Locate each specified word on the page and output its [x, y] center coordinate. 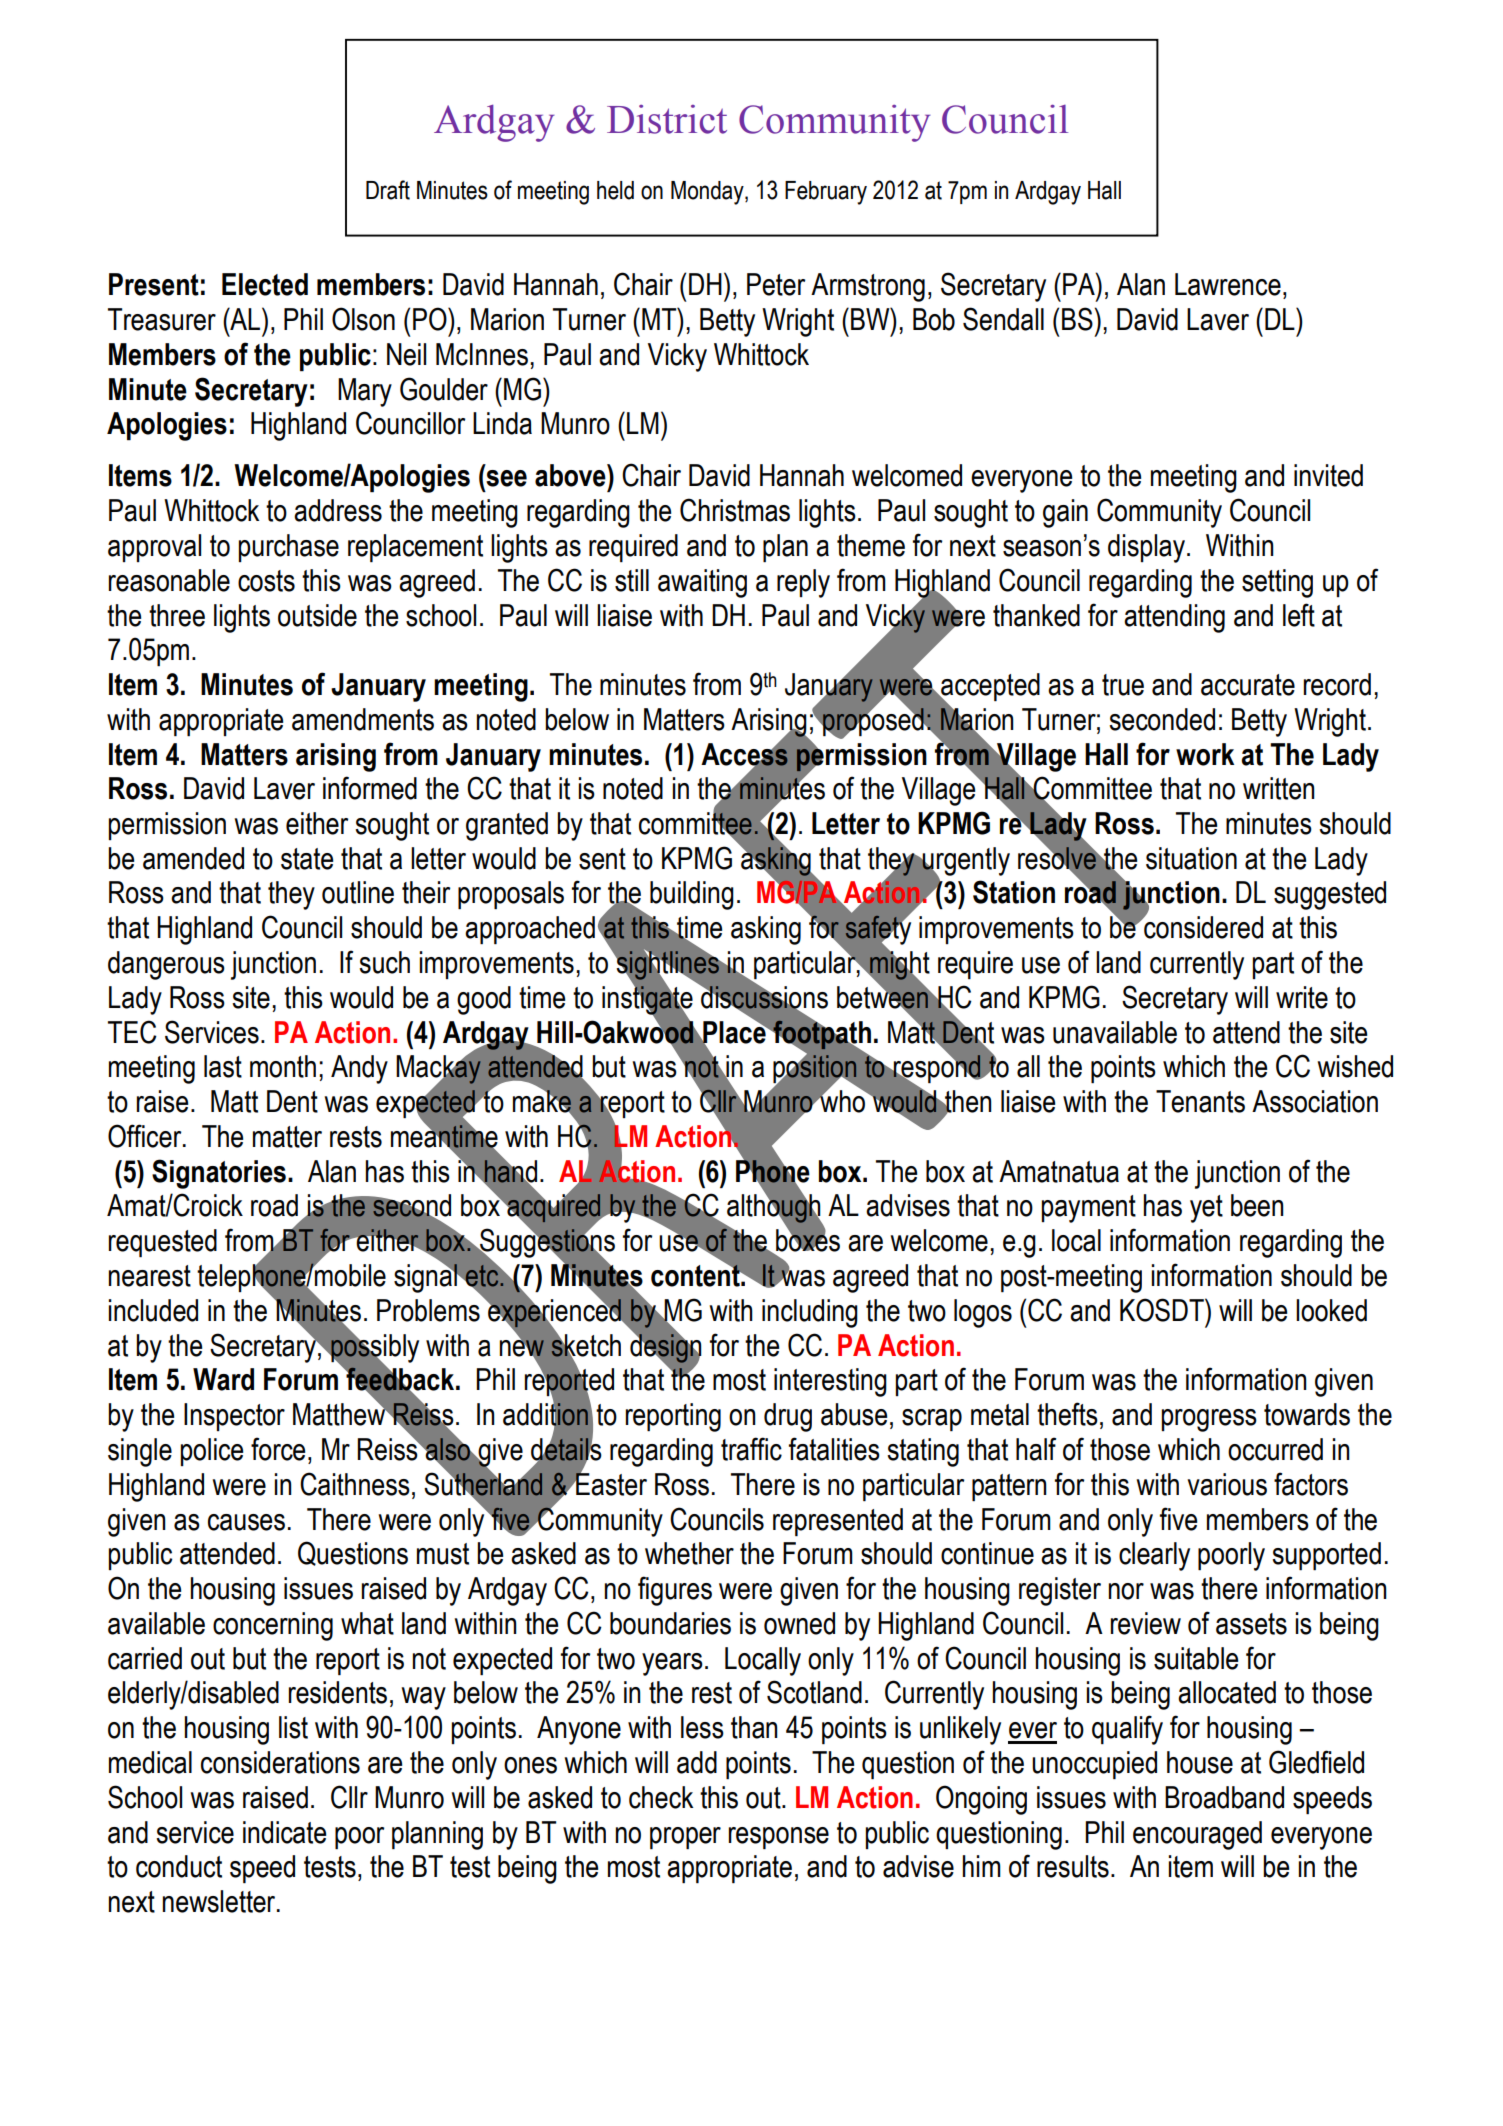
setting [1277, 583]
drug [788, 1417]
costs [266, 581]
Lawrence [1228, 284]
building [692, 895]
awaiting [702, 583]
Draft [388, 190]
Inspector [234, 1417]
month [283, 1066]
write [1302, 997]
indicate [284, 1832]
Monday [708, 193]
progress [1209, 1420]
